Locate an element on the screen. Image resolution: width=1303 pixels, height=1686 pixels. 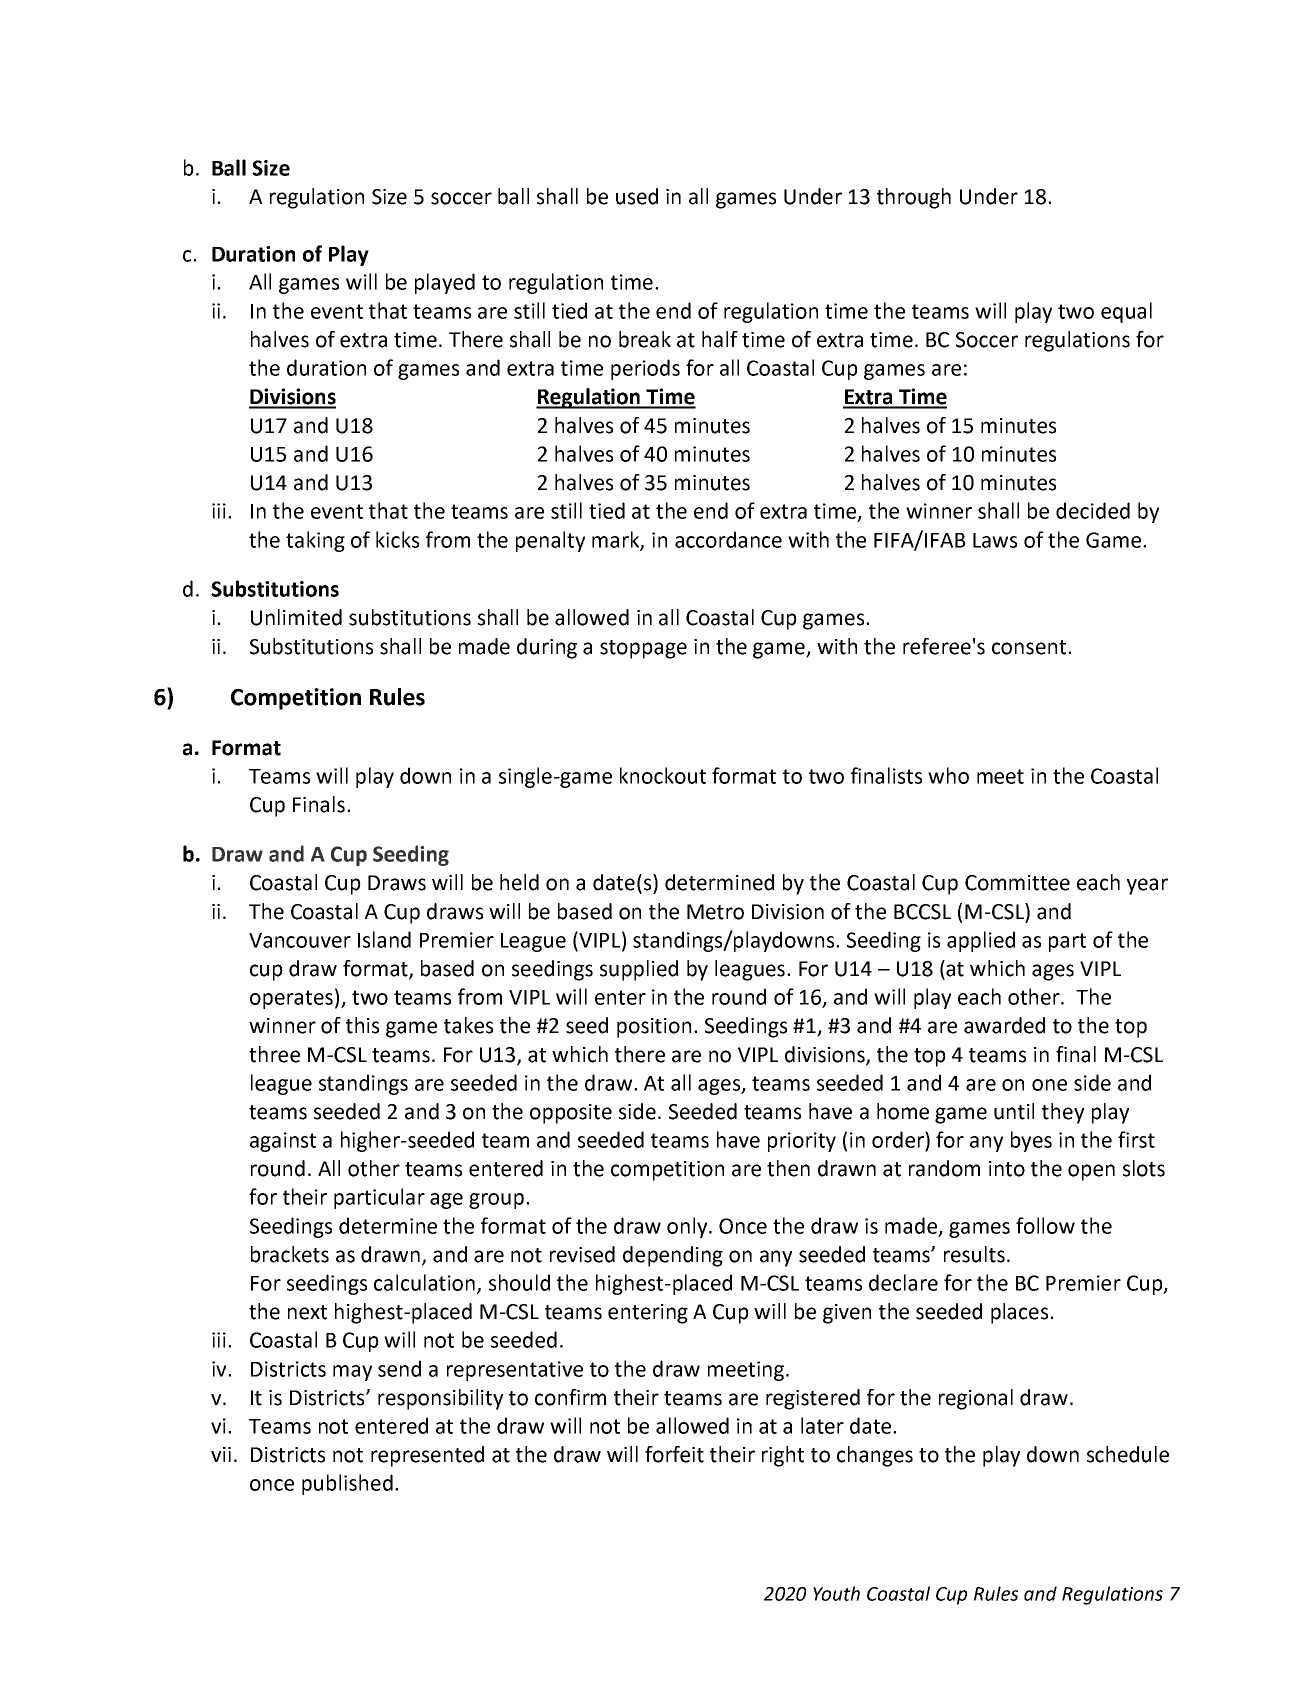
Vancouver is located at coordinates (300, 940).
